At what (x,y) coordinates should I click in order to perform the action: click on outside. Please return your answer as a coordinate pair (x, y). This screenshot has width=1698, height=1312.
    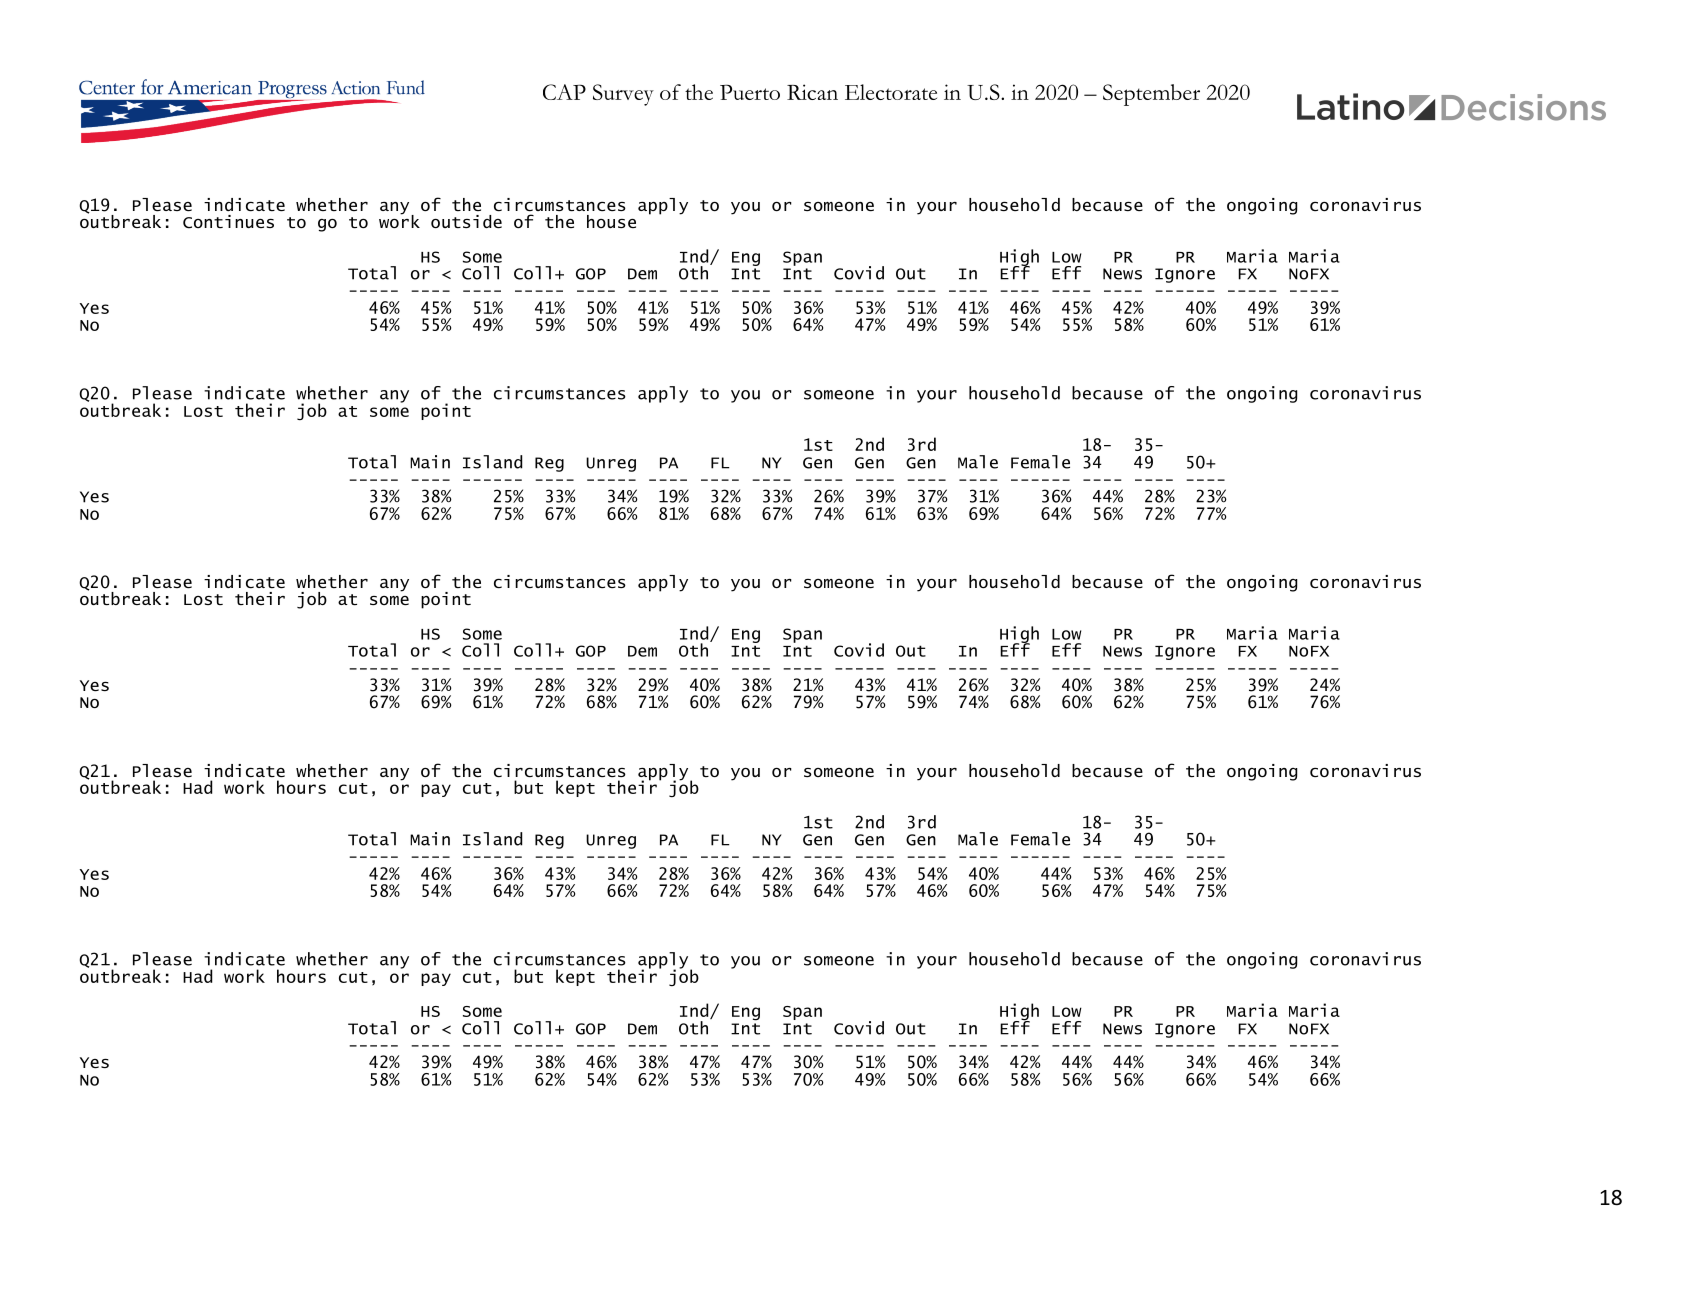
    Looking at the image, I should click on (466, 221).
